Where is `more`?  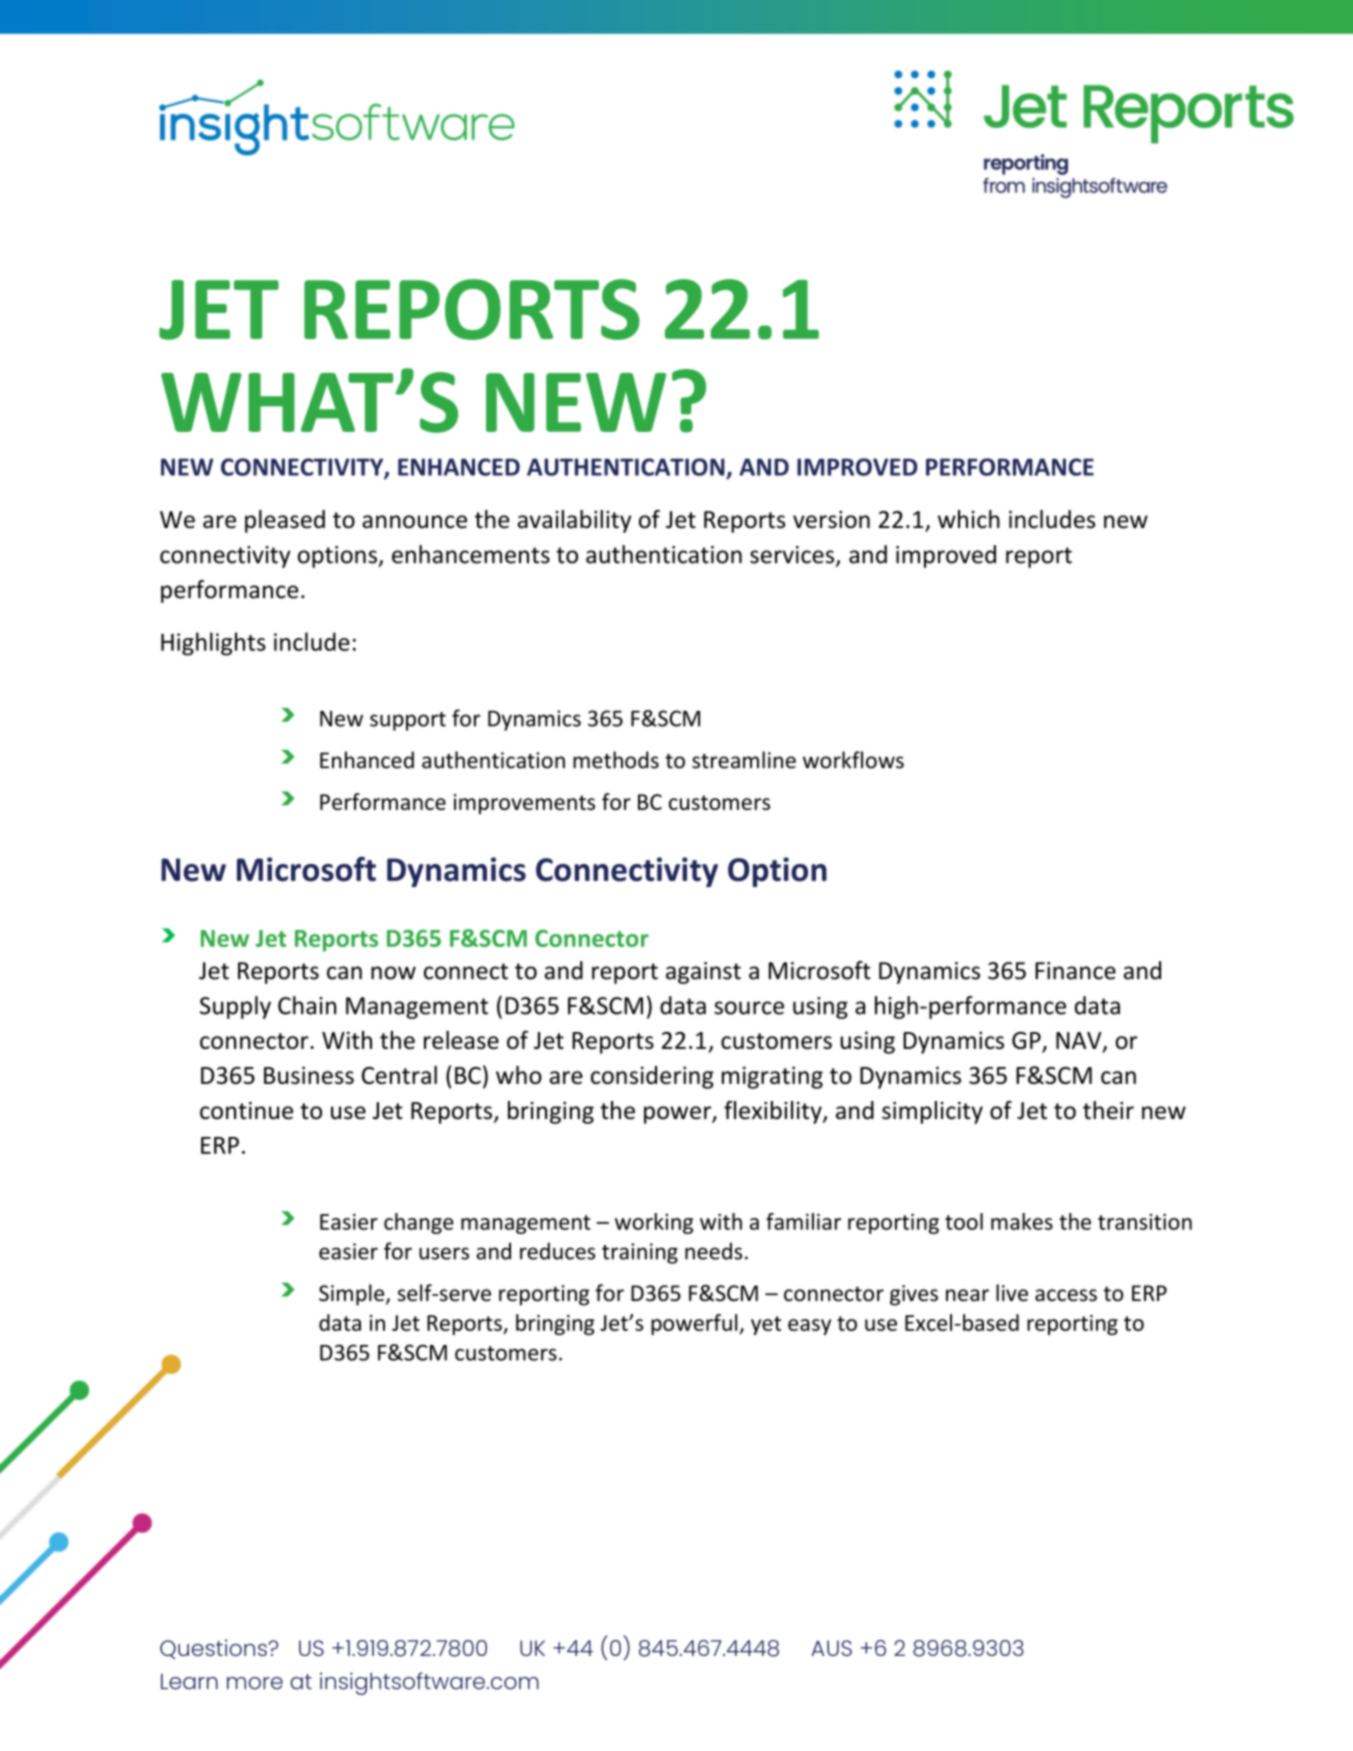 more is located at coordinates (255, 1683).
